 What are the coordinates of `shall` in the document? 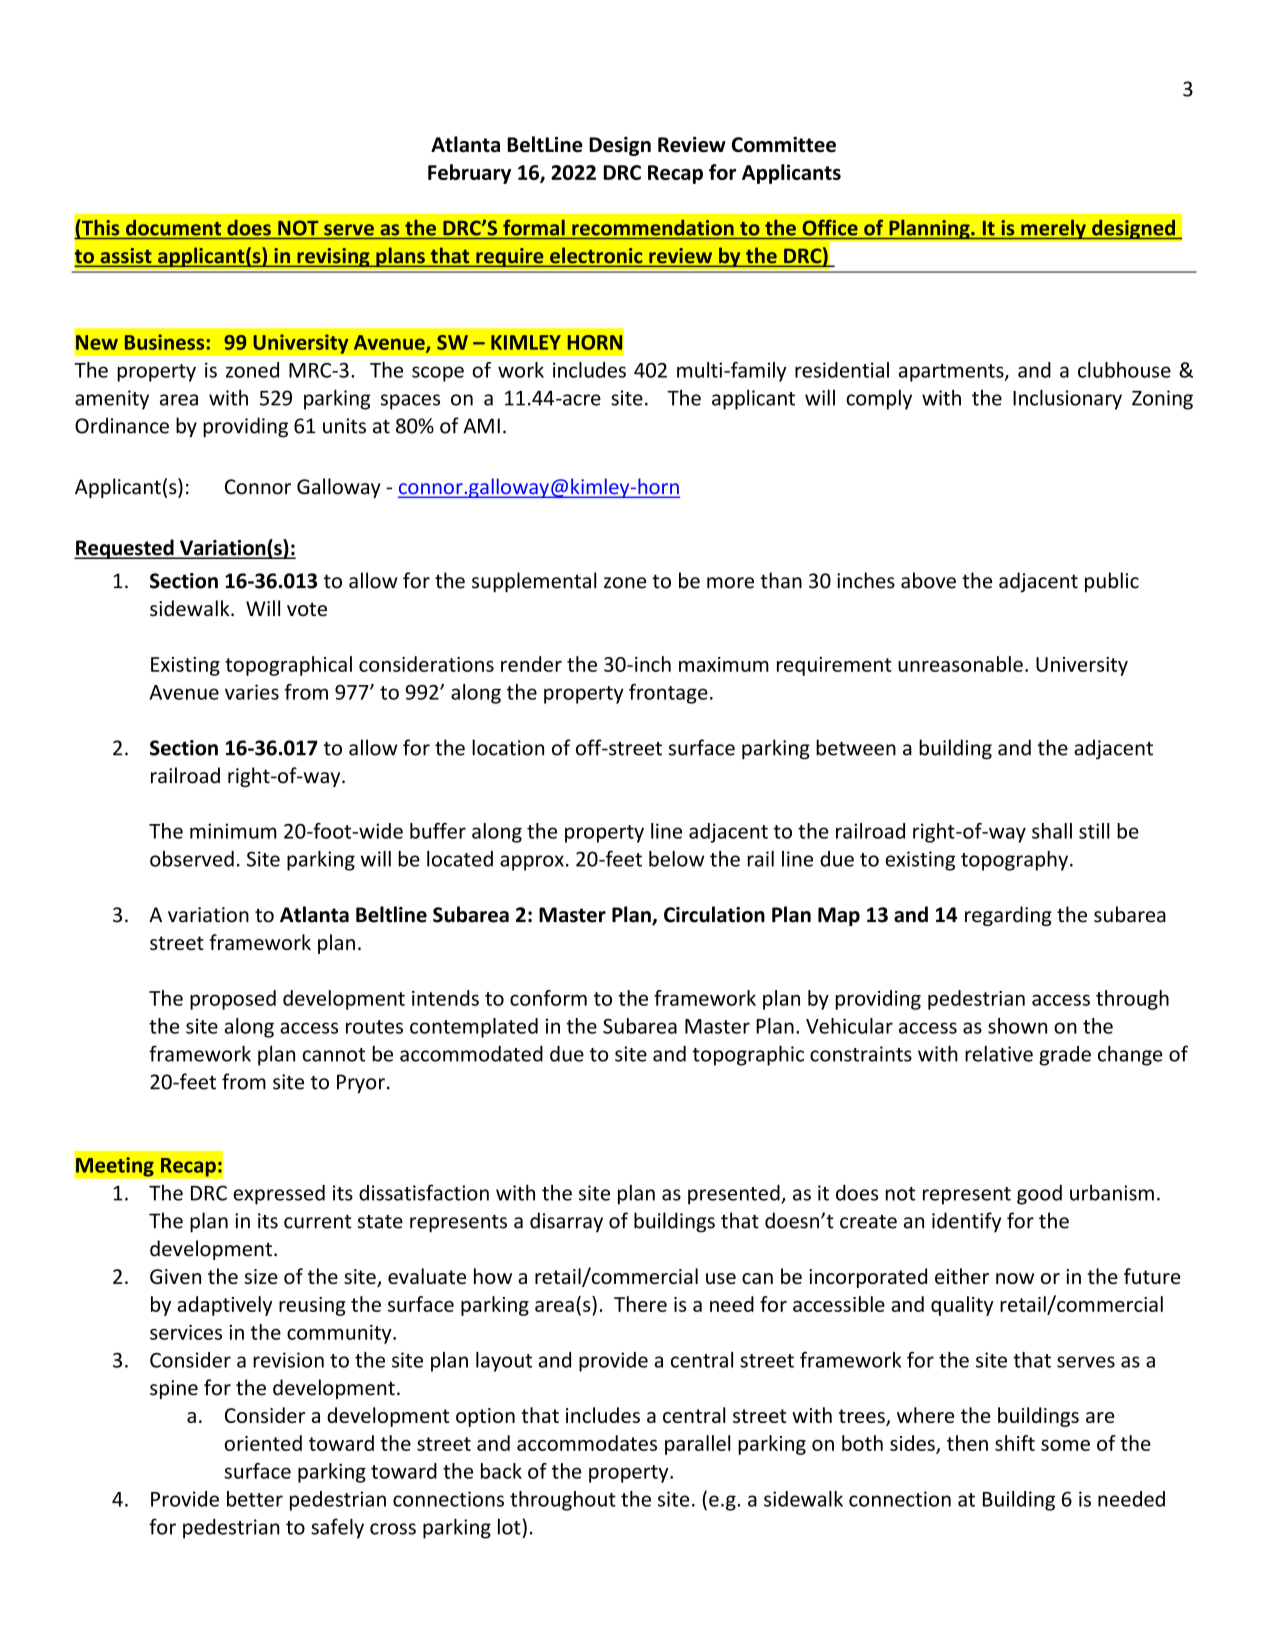 It's located at (1052, 831).
